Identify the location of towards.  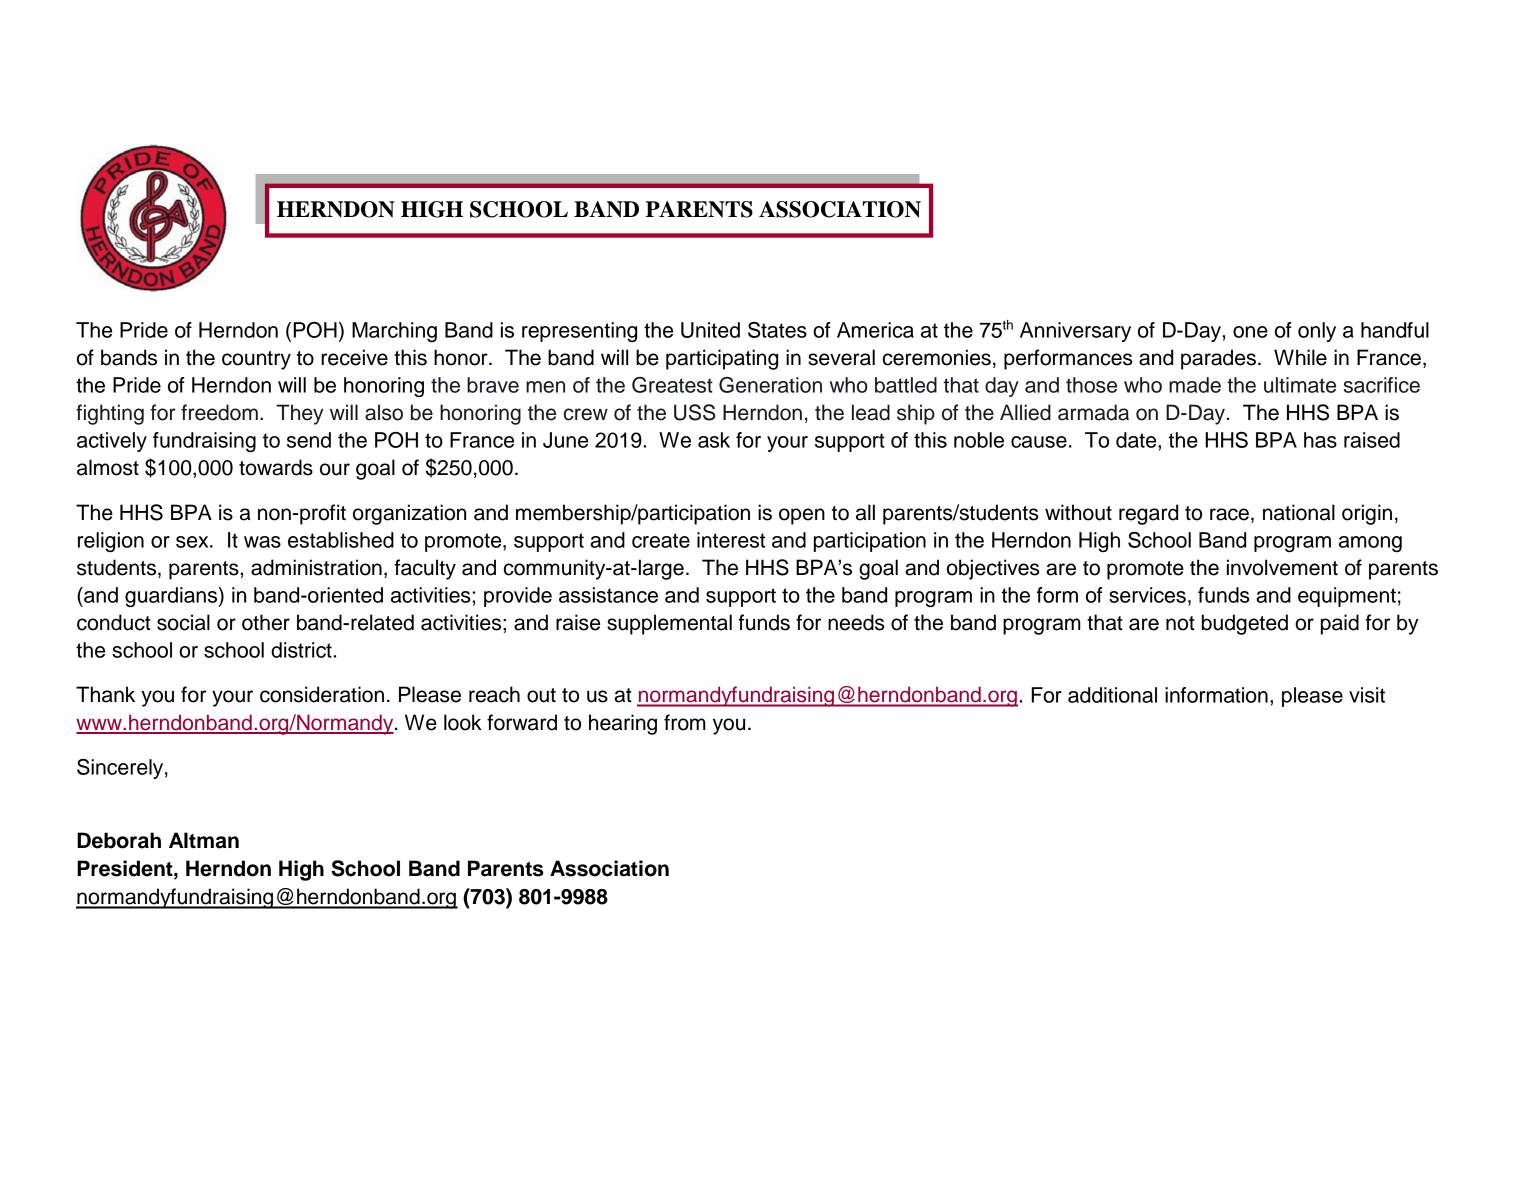
(276, 467).
